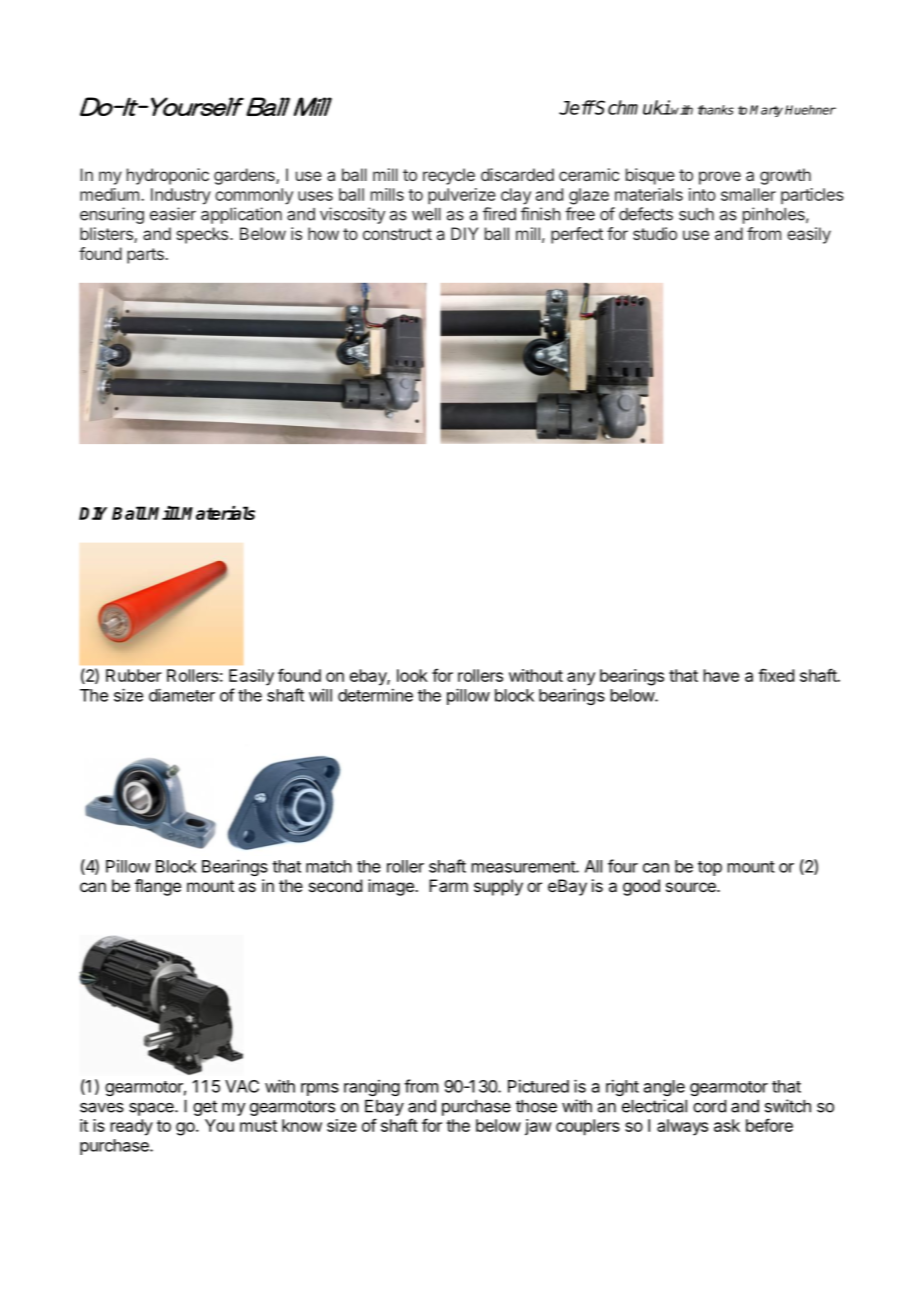  Describe the element at coordinates (716, 110) in the screenshot. I see `thanks` at that location.
